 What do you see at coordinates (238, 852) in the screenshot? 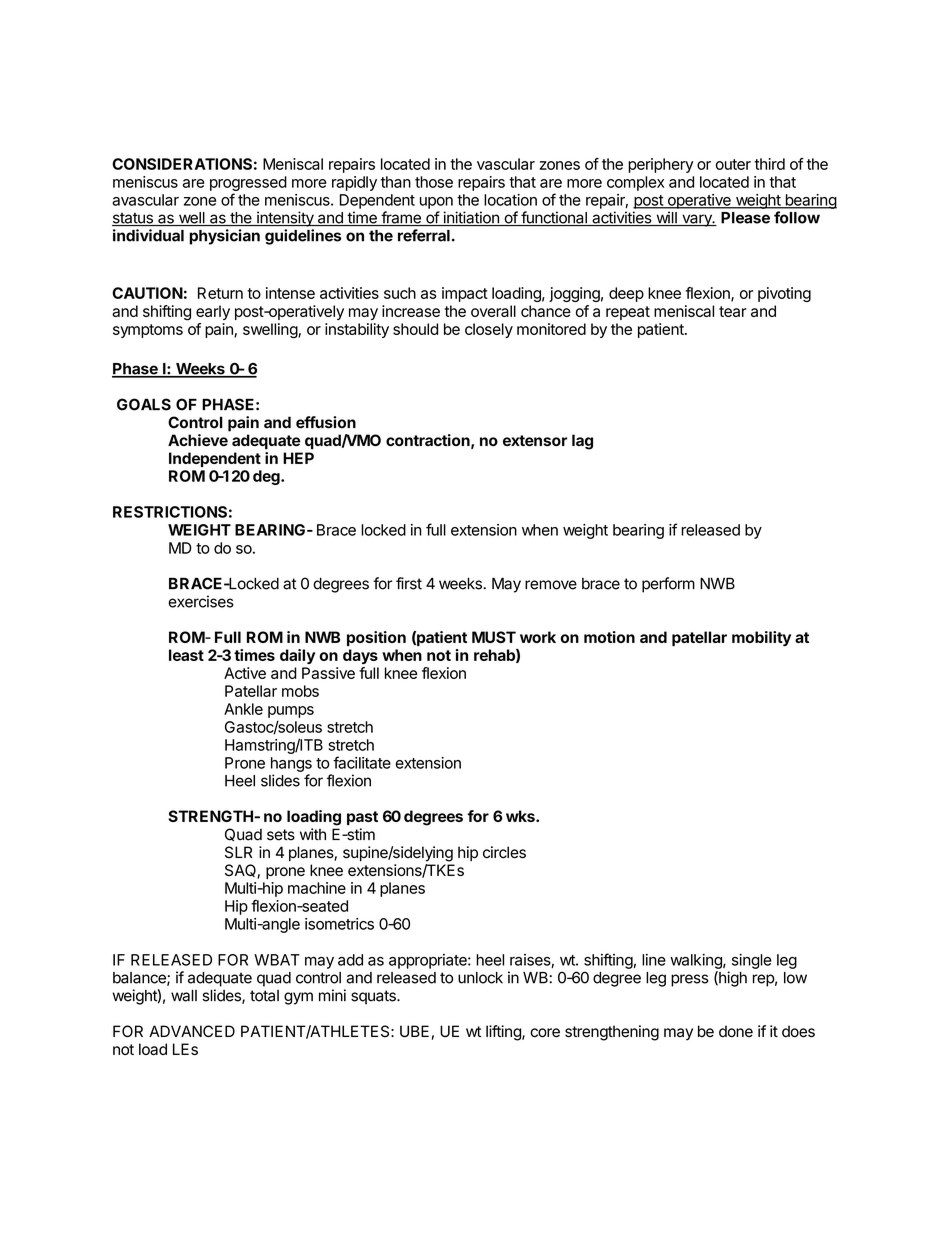
I see `SLR` at bounding box center [238, 852].
